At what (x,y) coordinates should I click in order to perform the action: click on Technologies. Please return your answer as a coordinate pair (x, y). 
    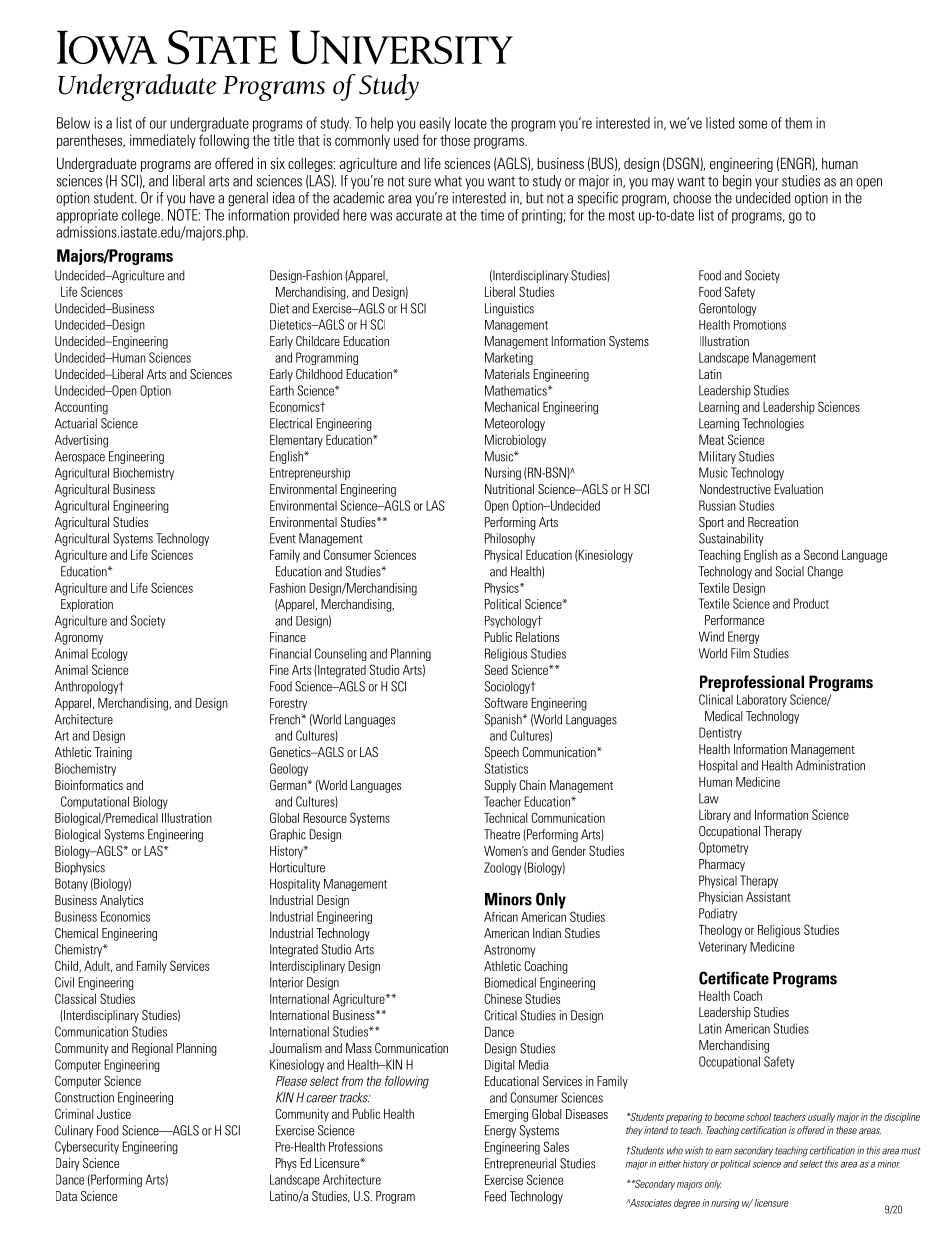
    Looking at the image, I should click on (773, 424).
